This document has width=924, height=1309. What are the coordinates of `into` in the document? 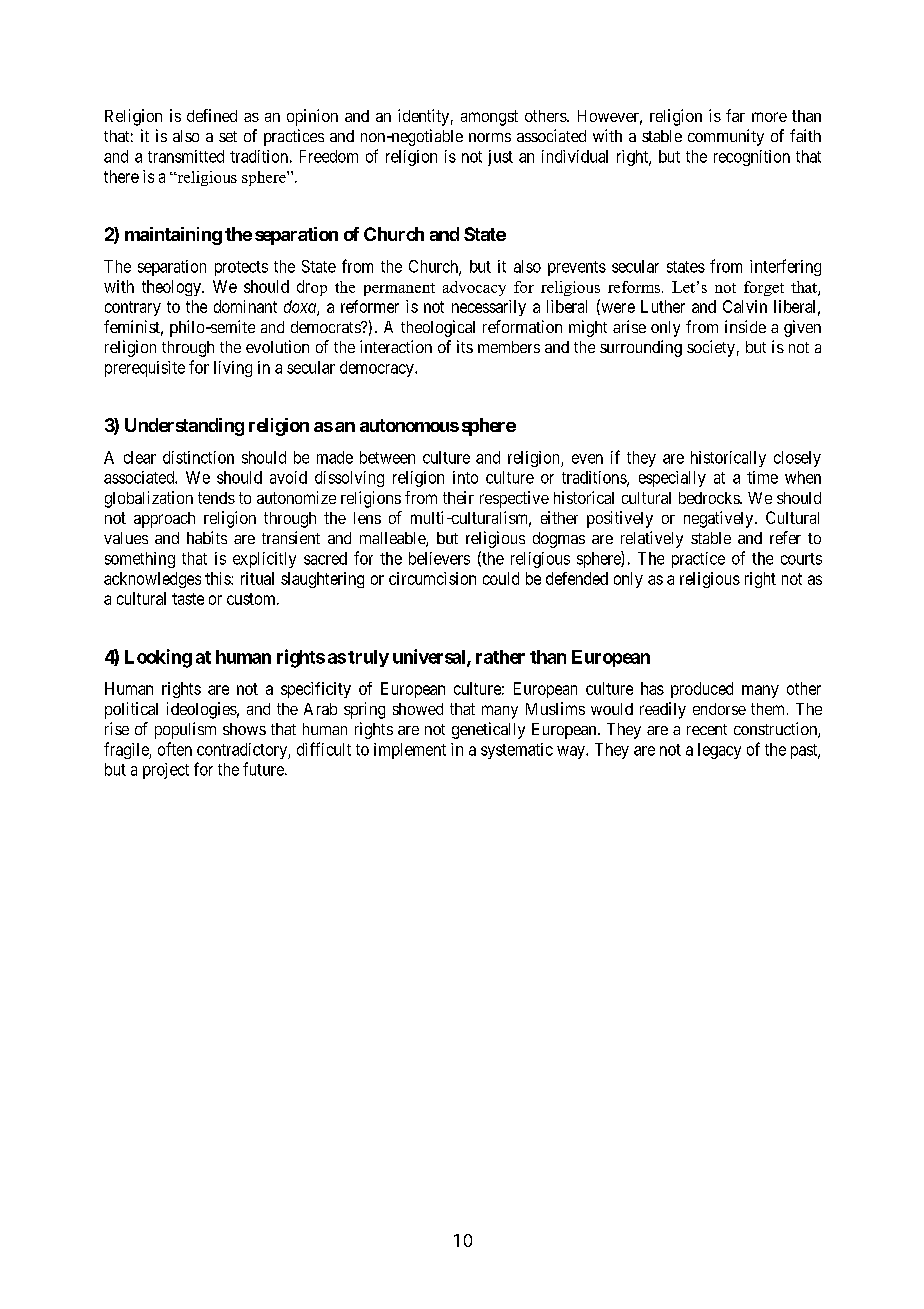 It's located at (465, 477).
